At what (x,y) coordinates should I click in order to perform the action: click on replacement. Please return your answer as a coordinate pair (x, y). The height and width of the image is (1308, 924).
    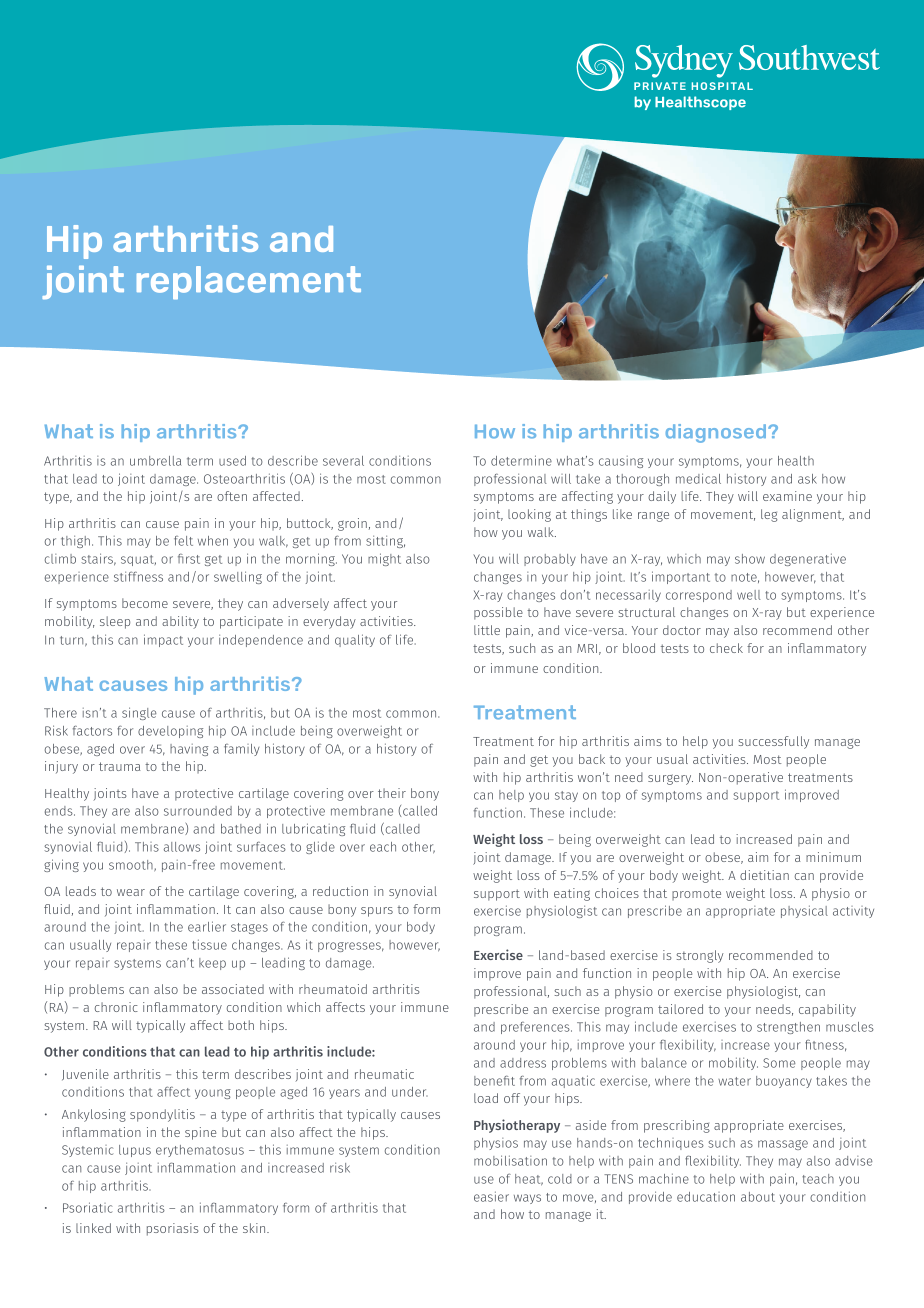
    Looking at the image, I should click on (249, 282).
